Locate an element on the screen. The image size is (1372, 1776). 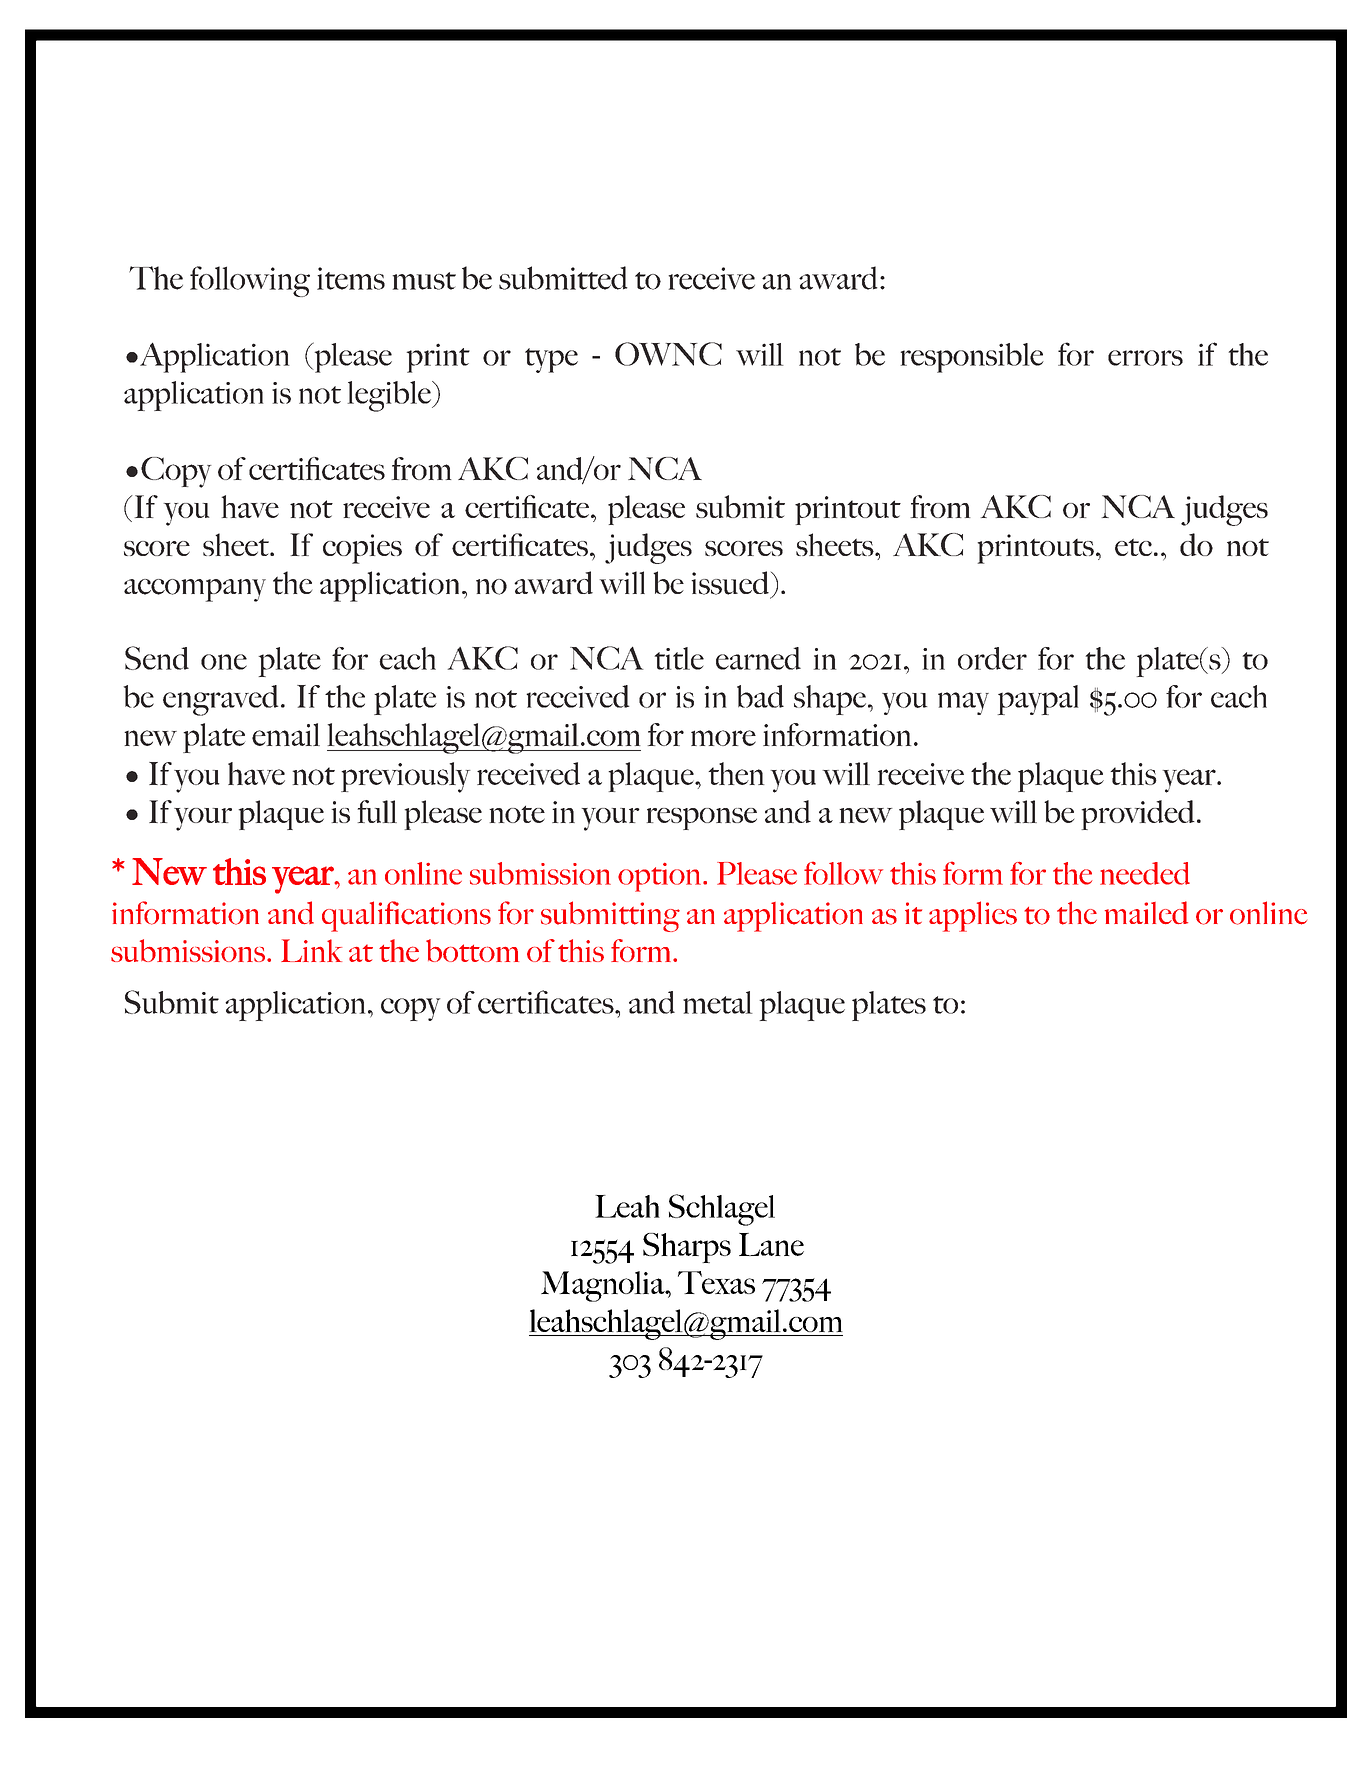
Sharps is located at coordinates (687, 1248).
